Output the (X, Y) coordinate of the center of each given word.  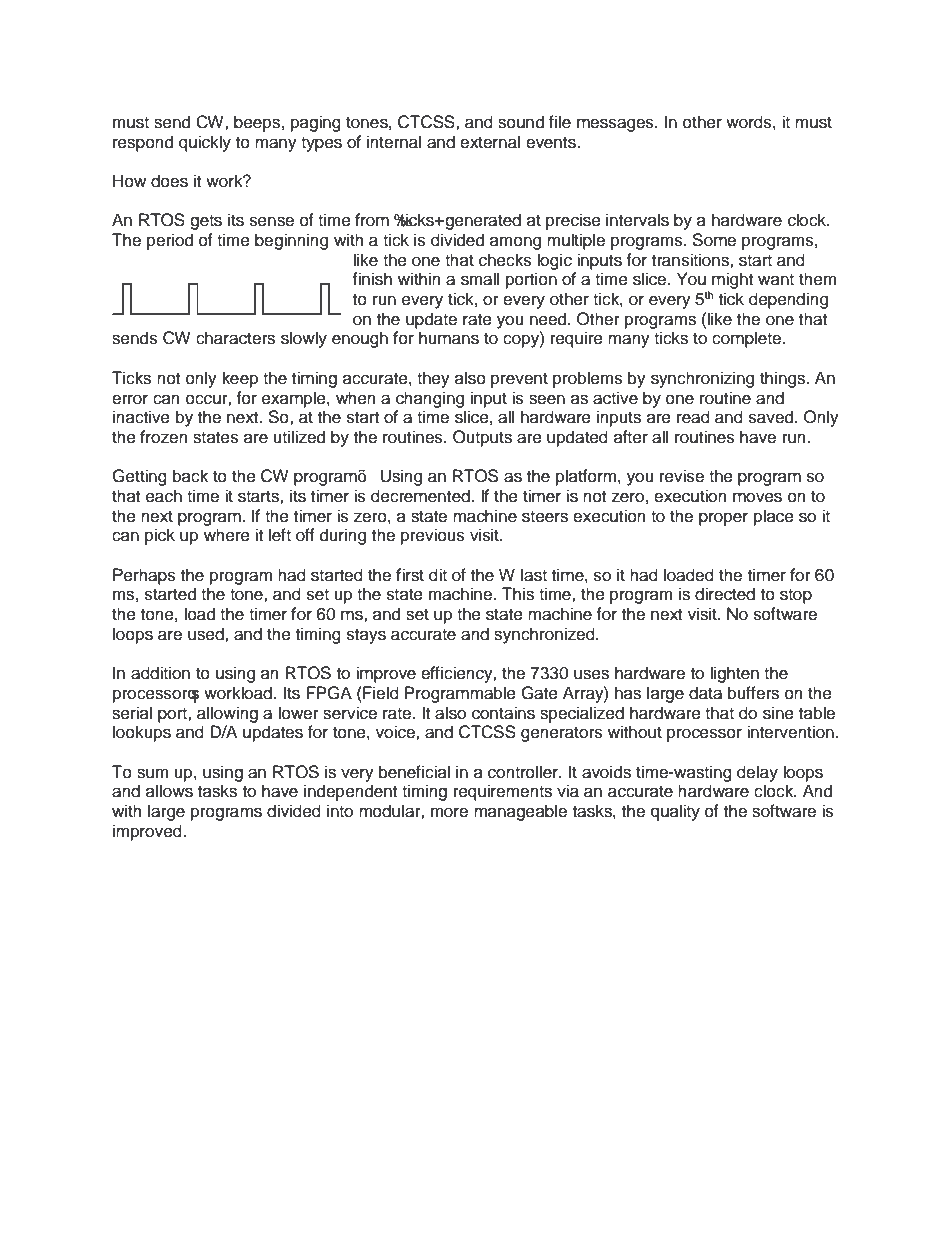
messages (616, 125)
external (490, 142)
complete (746, 339)
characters (235, 338)
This (518, 594)
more (449, 812)
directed (725, 594)
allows (169, 791)
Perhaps (144, 576)
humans (449, 338)
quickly (205, 143)
